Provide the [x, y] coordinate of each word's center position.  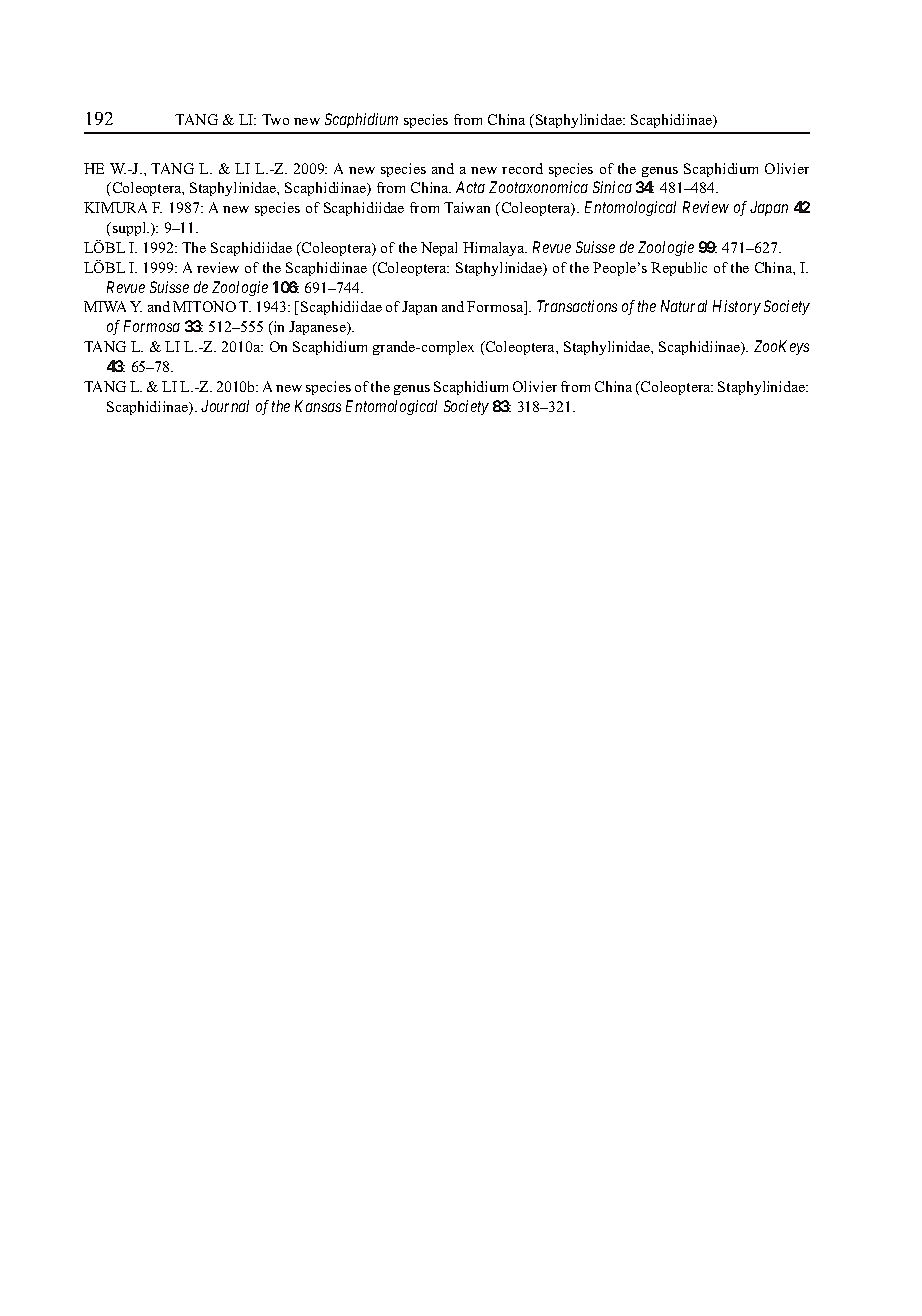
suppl [129, 229]
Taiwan [467, 207]
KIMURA [115, 207]
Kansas [318, 406]
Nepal [439, 249]
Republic [679, 269]
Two [275, 119]
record [522, 168]
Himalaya [495, 249]
